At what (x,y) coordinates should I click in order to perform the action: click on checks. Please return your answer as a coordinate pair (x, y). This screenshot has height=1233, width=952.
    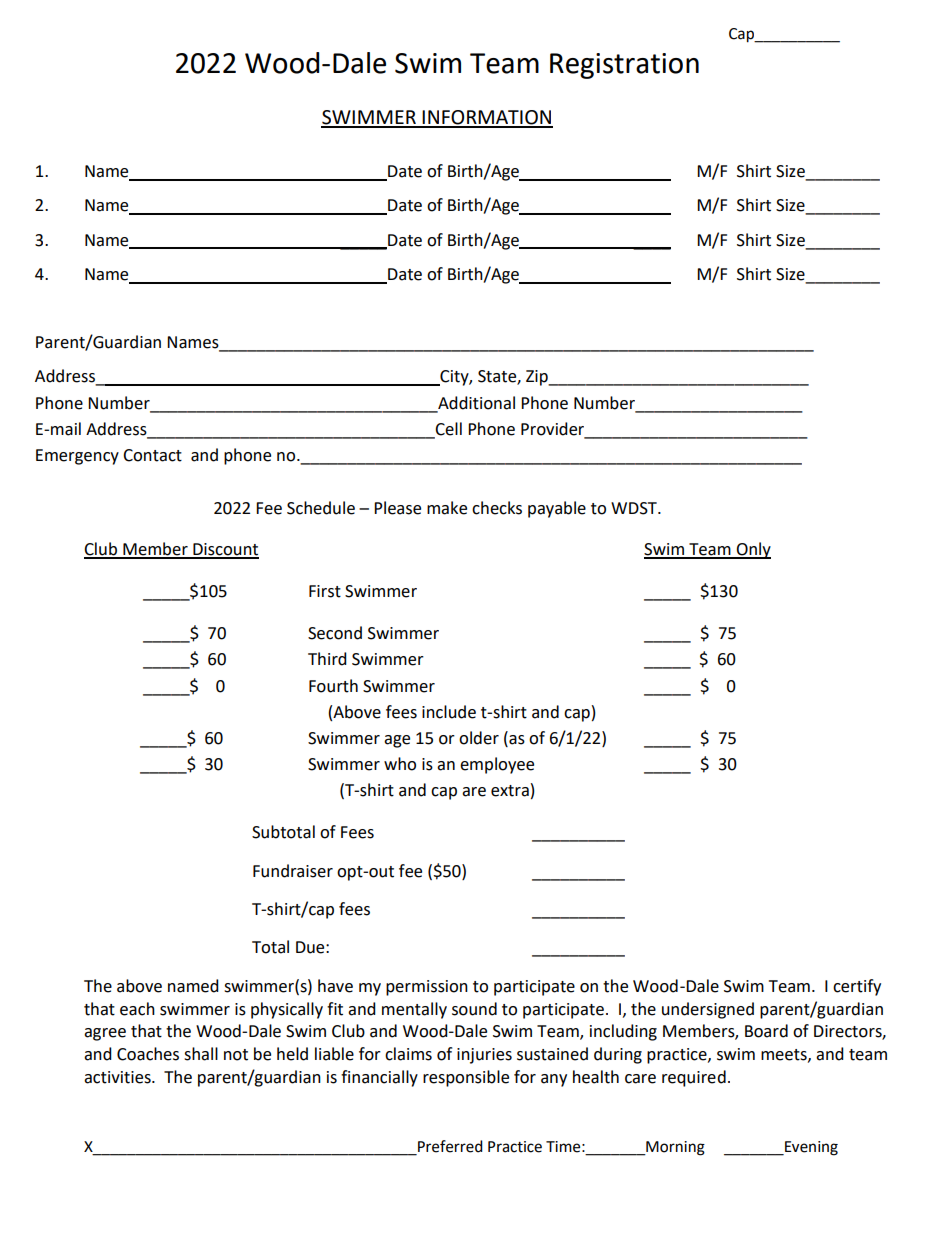
    Looking at the image, I should click on (497, 508).
